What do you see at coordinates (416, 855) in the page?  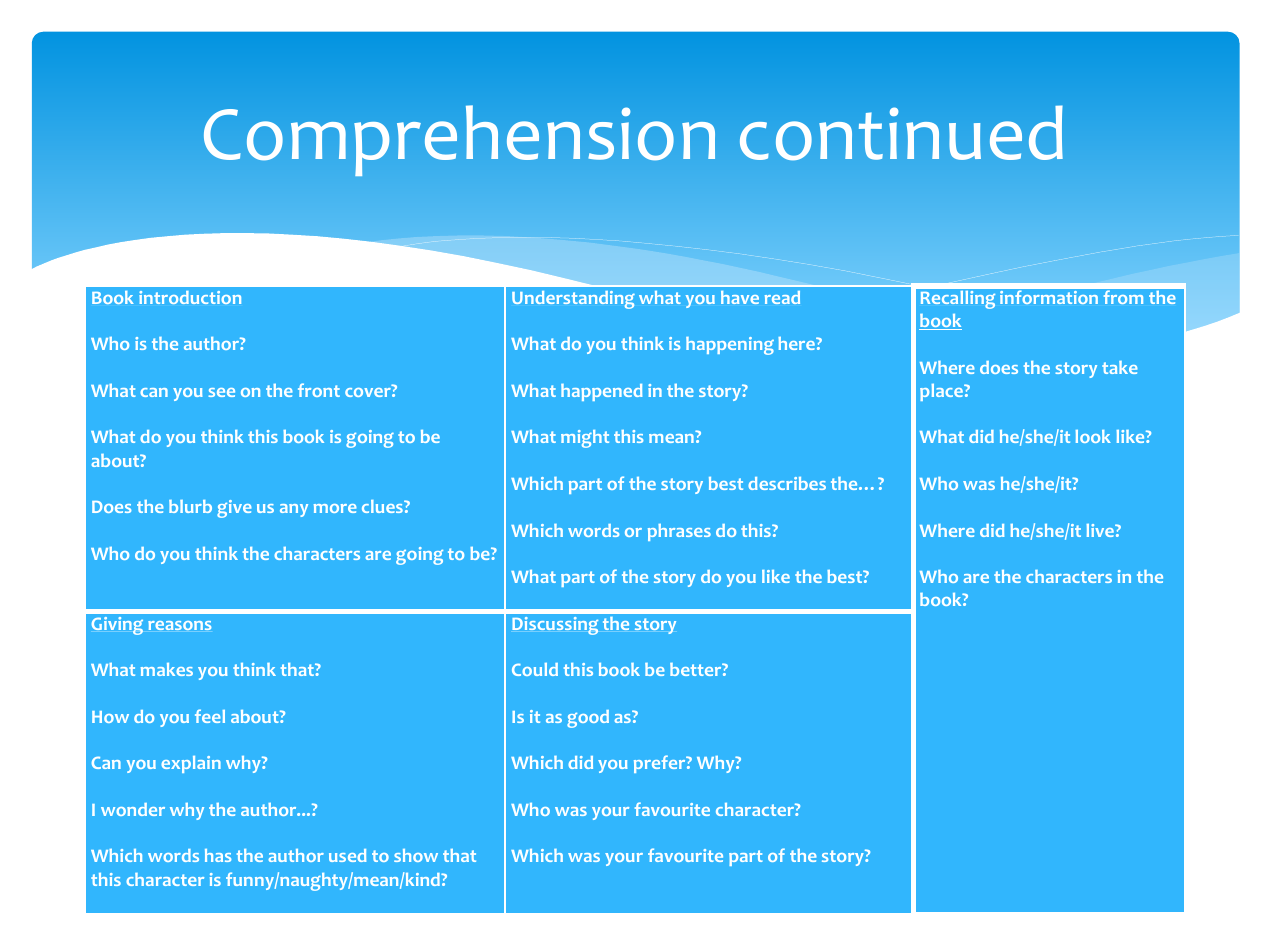 I see `show` at bounding box center [416, 855].
